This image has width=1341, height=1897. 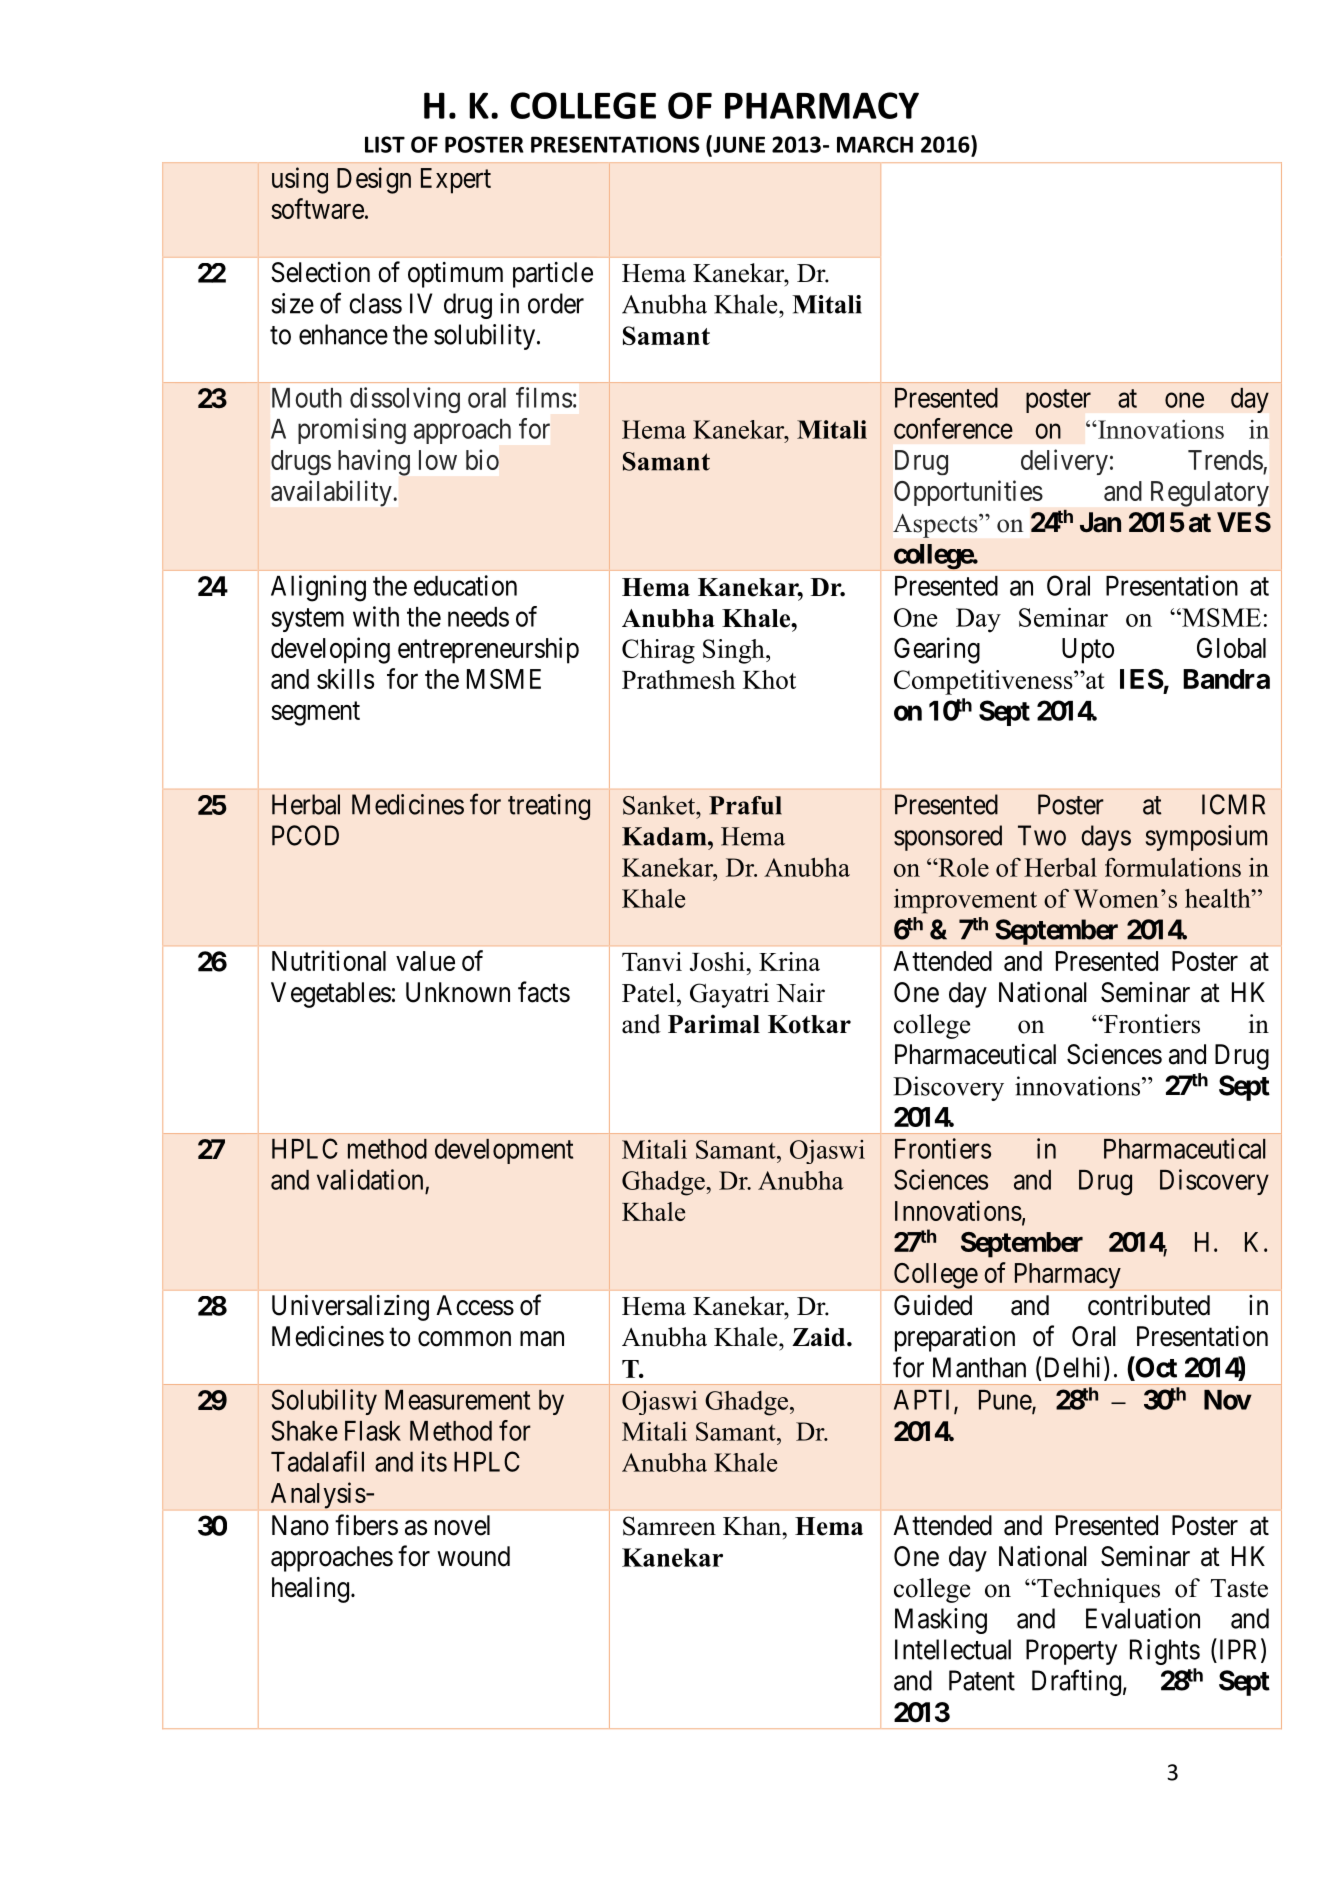 I want to click on Singh, so click(x=735, y=651).
